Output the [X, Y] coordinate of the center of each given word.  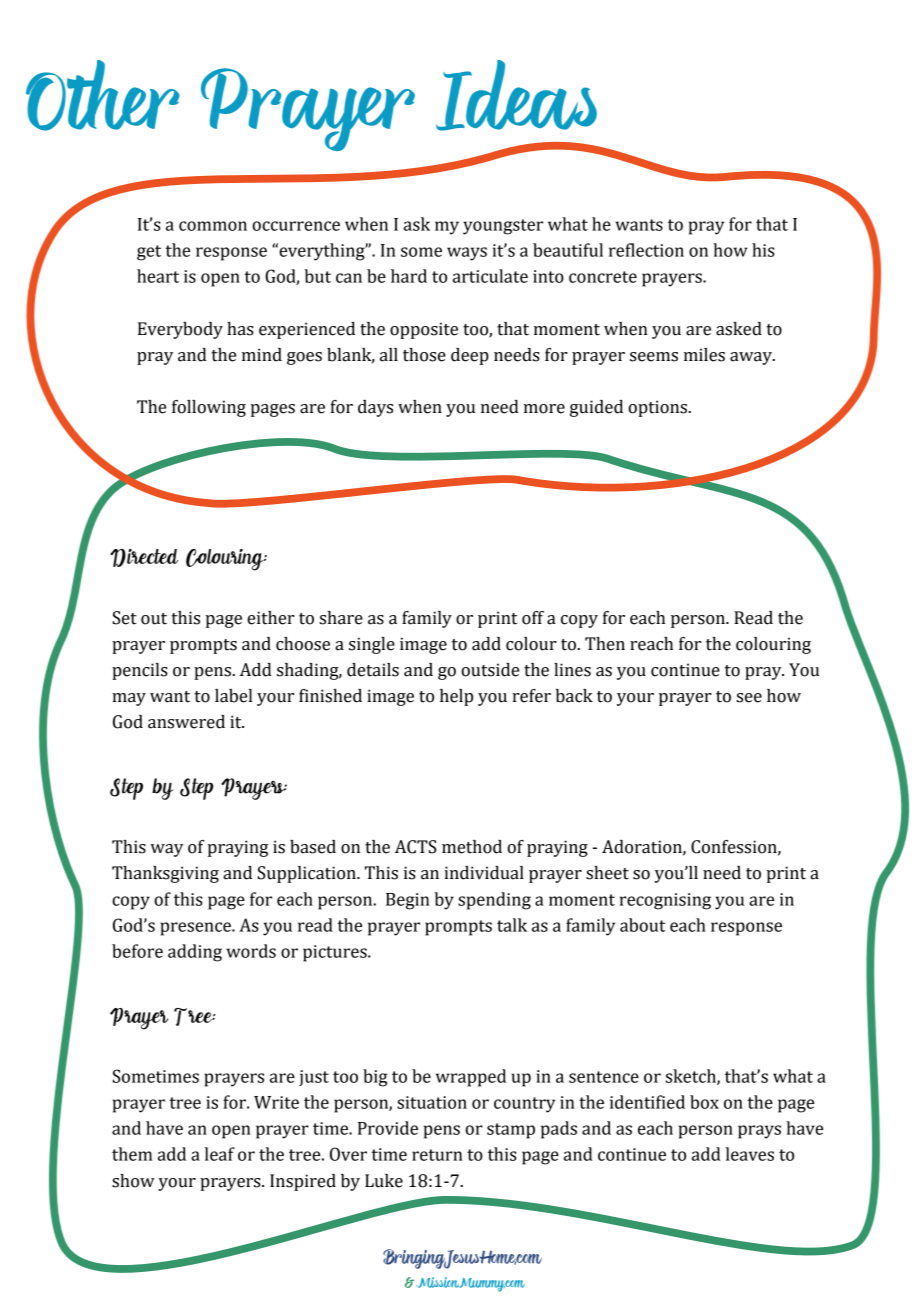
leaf [220, 1154]
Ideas [516, 95]
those [424, 355]
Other [103, 95]
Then [605, 644]
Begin [408, 901]
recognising [665, 901]
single [372, 645]
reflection [646, 250]
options [659, 408]
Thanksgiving [165, 874]
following [209, 408]
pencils [140, 671]
